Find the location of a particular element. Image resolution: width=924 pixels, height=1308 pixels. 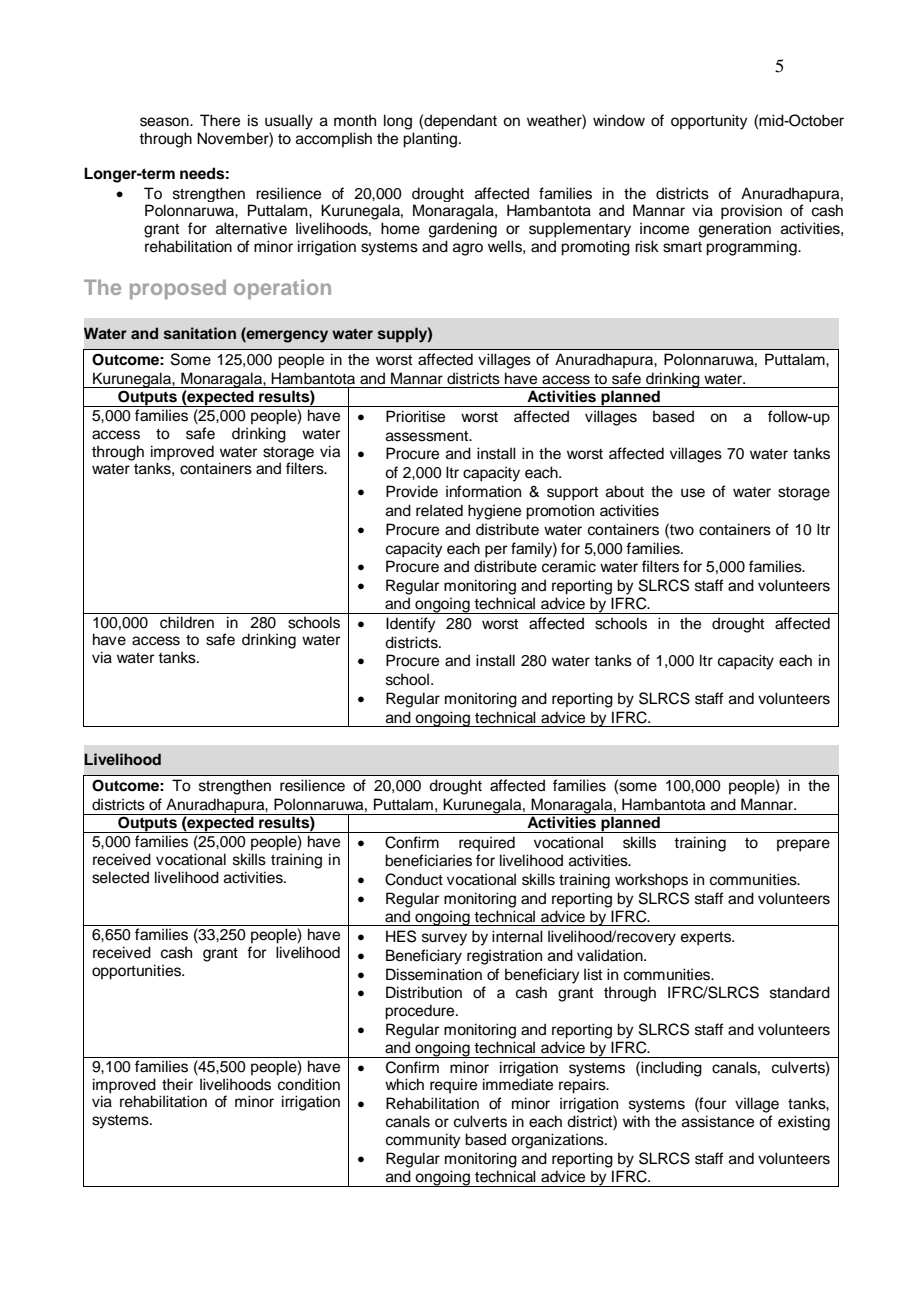

children is located at coordinates (187, 622).
